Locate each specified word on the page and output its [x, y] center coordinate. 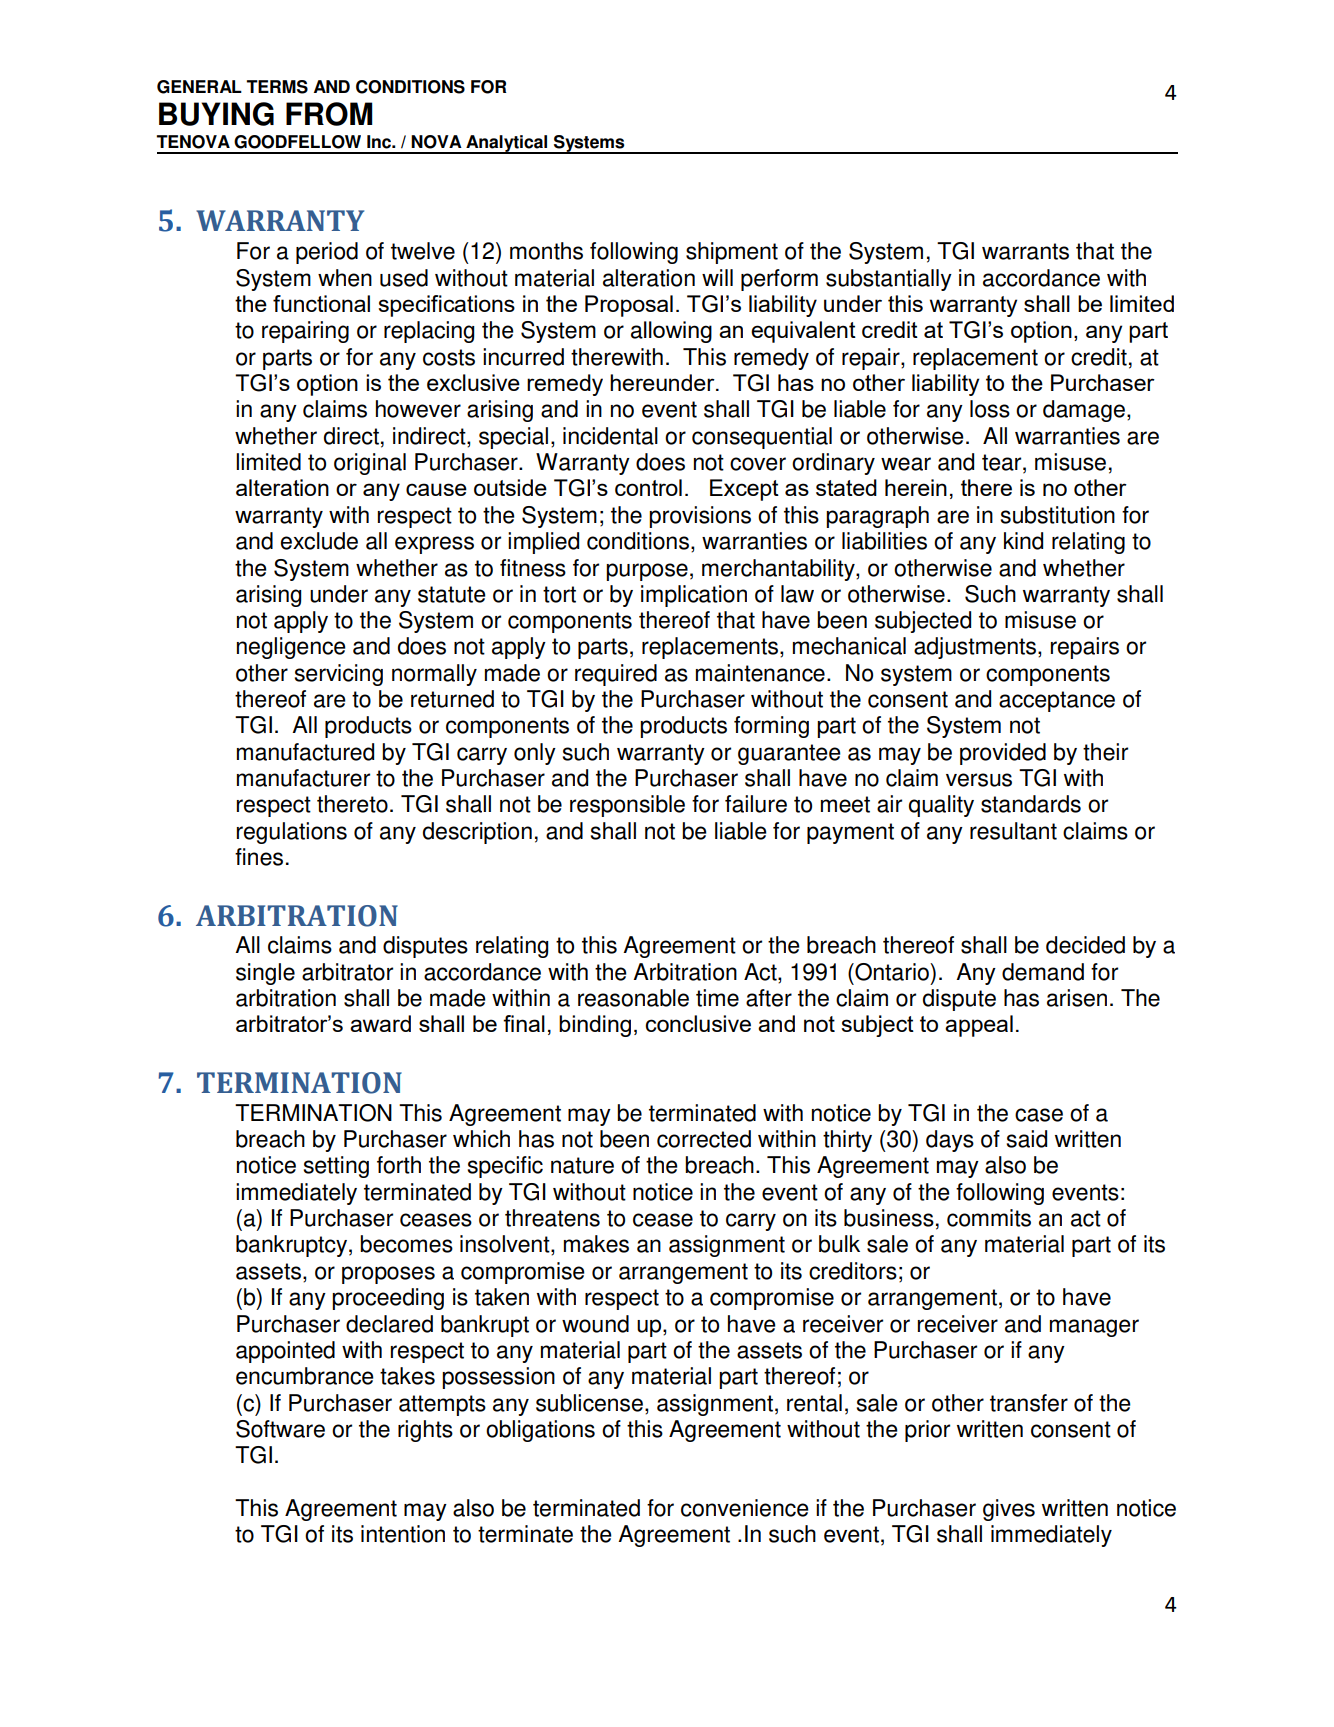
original [370, 464]
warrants [1025, 251]
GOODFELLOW [297, 142]
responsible [627, 806]
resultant [1013, 831]
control [648, 487]
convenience [745, 1508]
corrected [704, 1139]
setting [336, 1167]
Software [280, 1429]
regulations [292, 833]
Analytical [507, 144]
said [1027, 1139]
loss [990, 409]
